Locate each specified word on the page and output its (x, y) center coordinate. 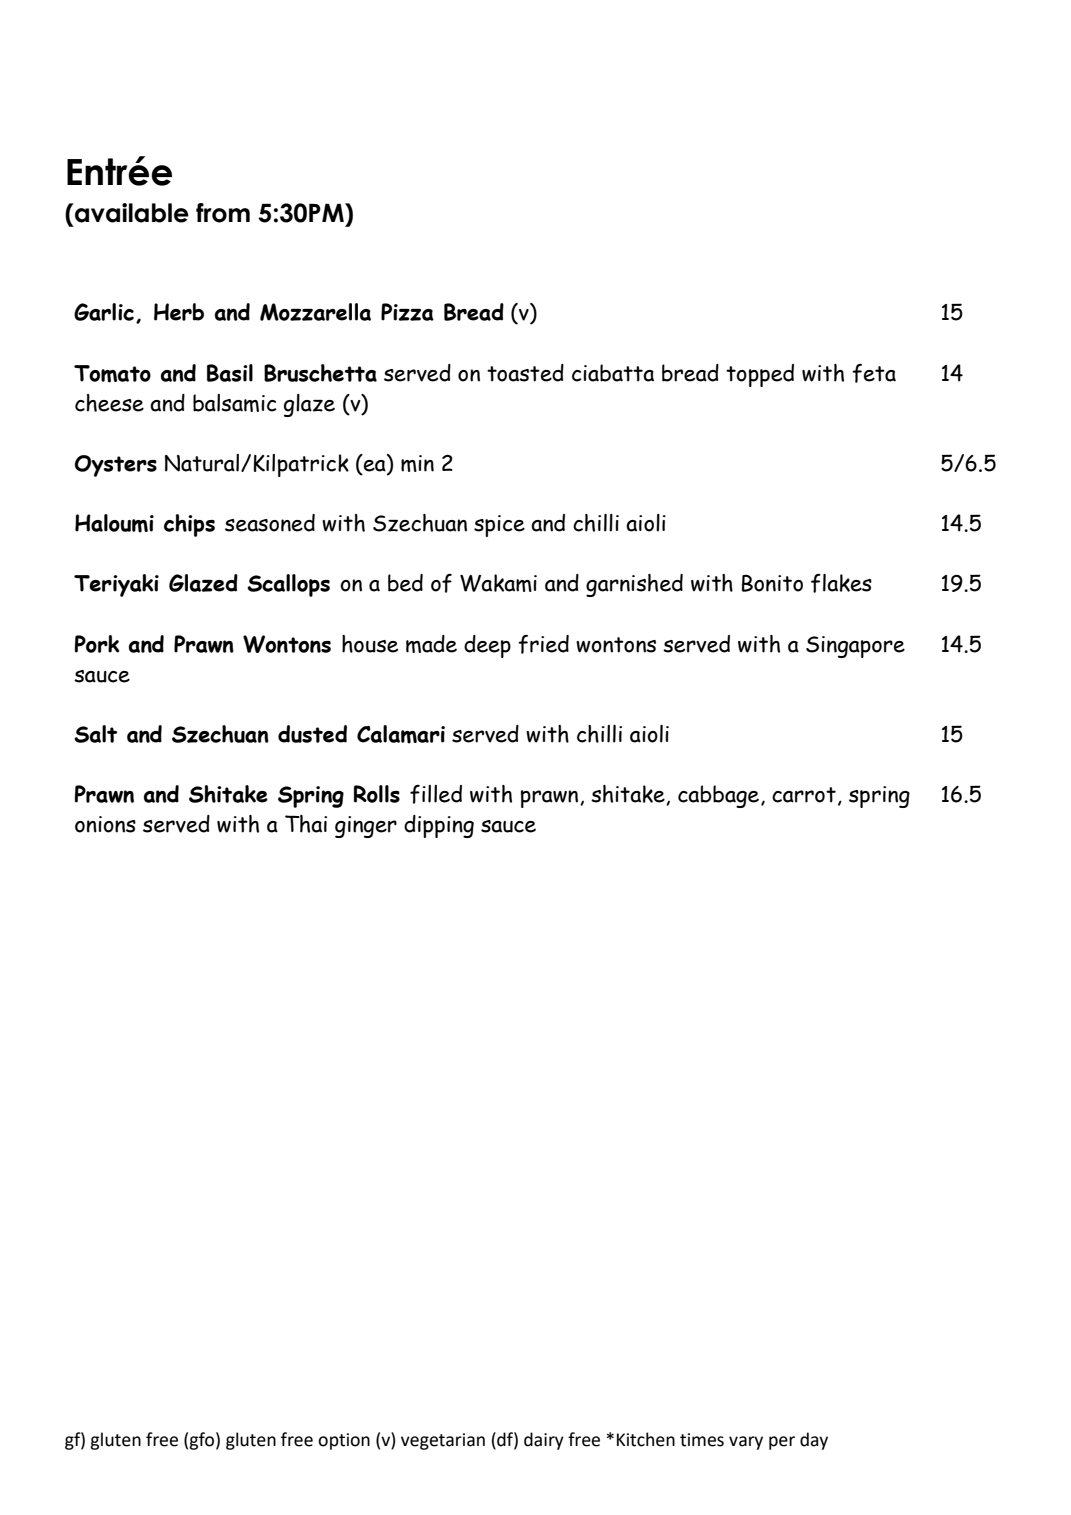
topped (760, 375)
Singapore (855, 647)
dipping (439, 826)
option (344, 1441)
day (814, 1441)
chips (189, 525)
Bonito (772, 583)
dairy (544, 1441)
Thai (306, 824)
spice (499, 526)
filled (436, 794)
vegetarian (443, 1441)
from (223, 213)
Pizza (407, 312)
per (782, 1443)
